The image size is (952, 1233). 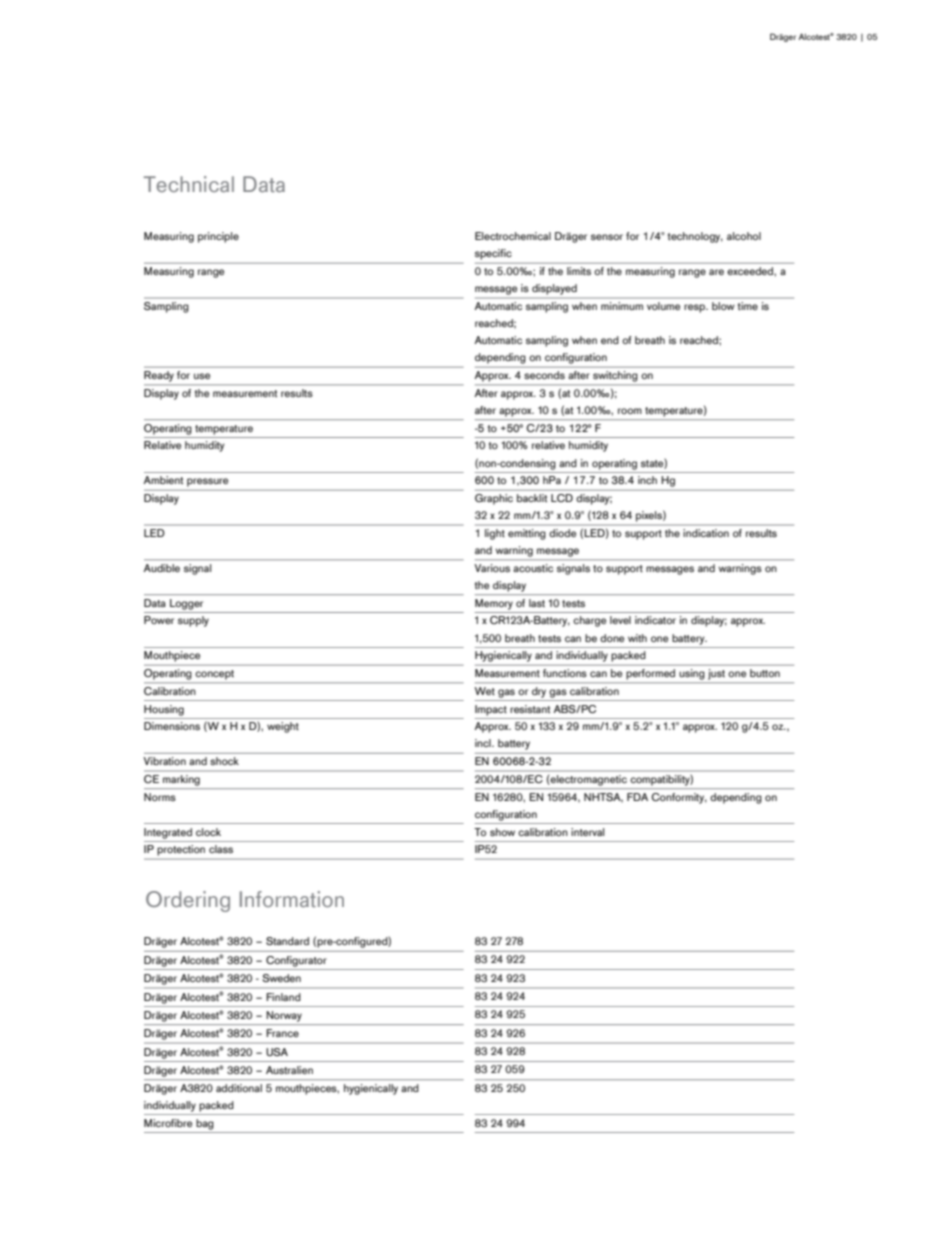 What do you see at coordinates (513, 236) in the screenshot?
I see `Electrochemical` at bounding box center [513, 236].
